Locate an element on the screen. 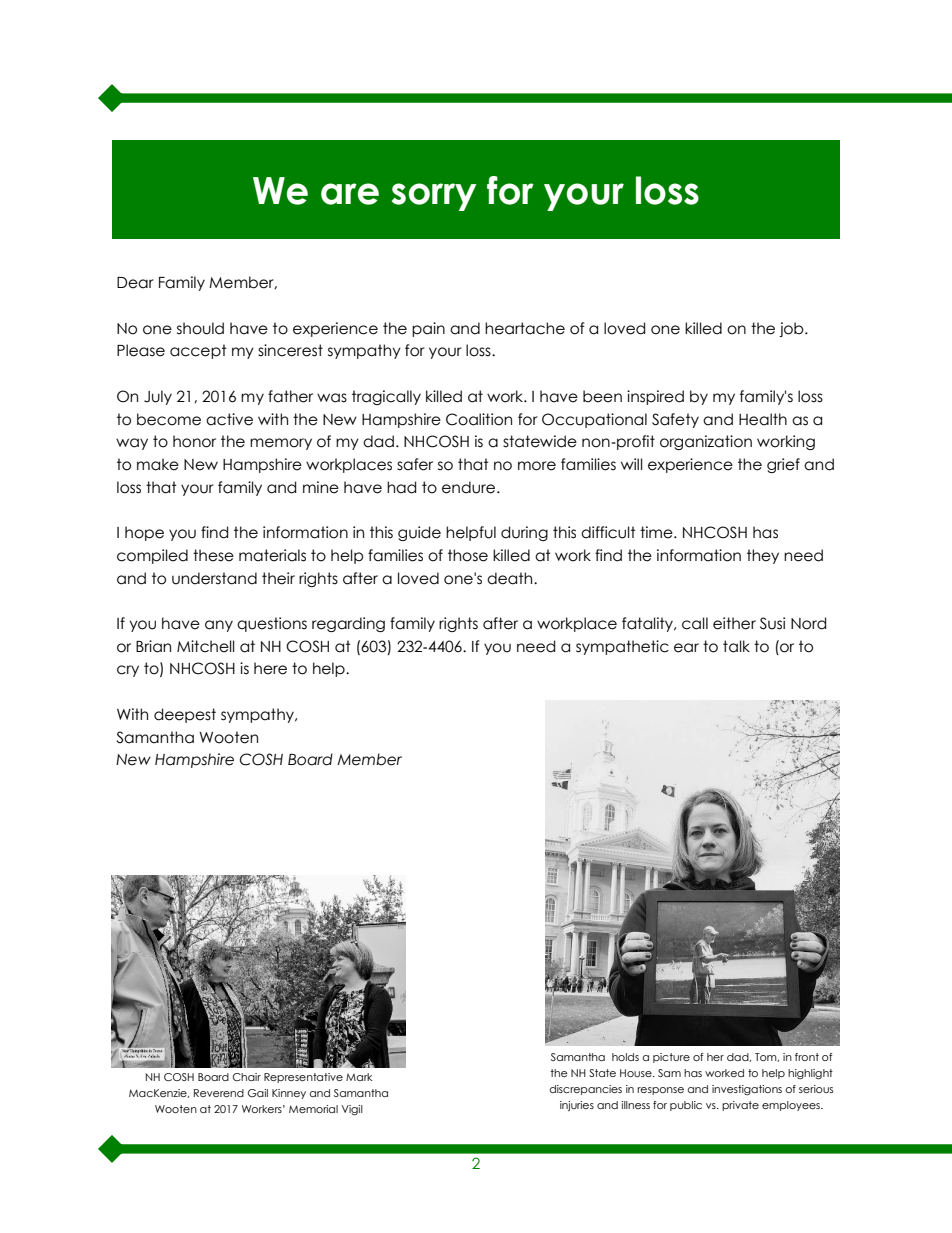 The width and height of the screenshot is (952, 1233). deepest is located at coordinates (185, 715).
